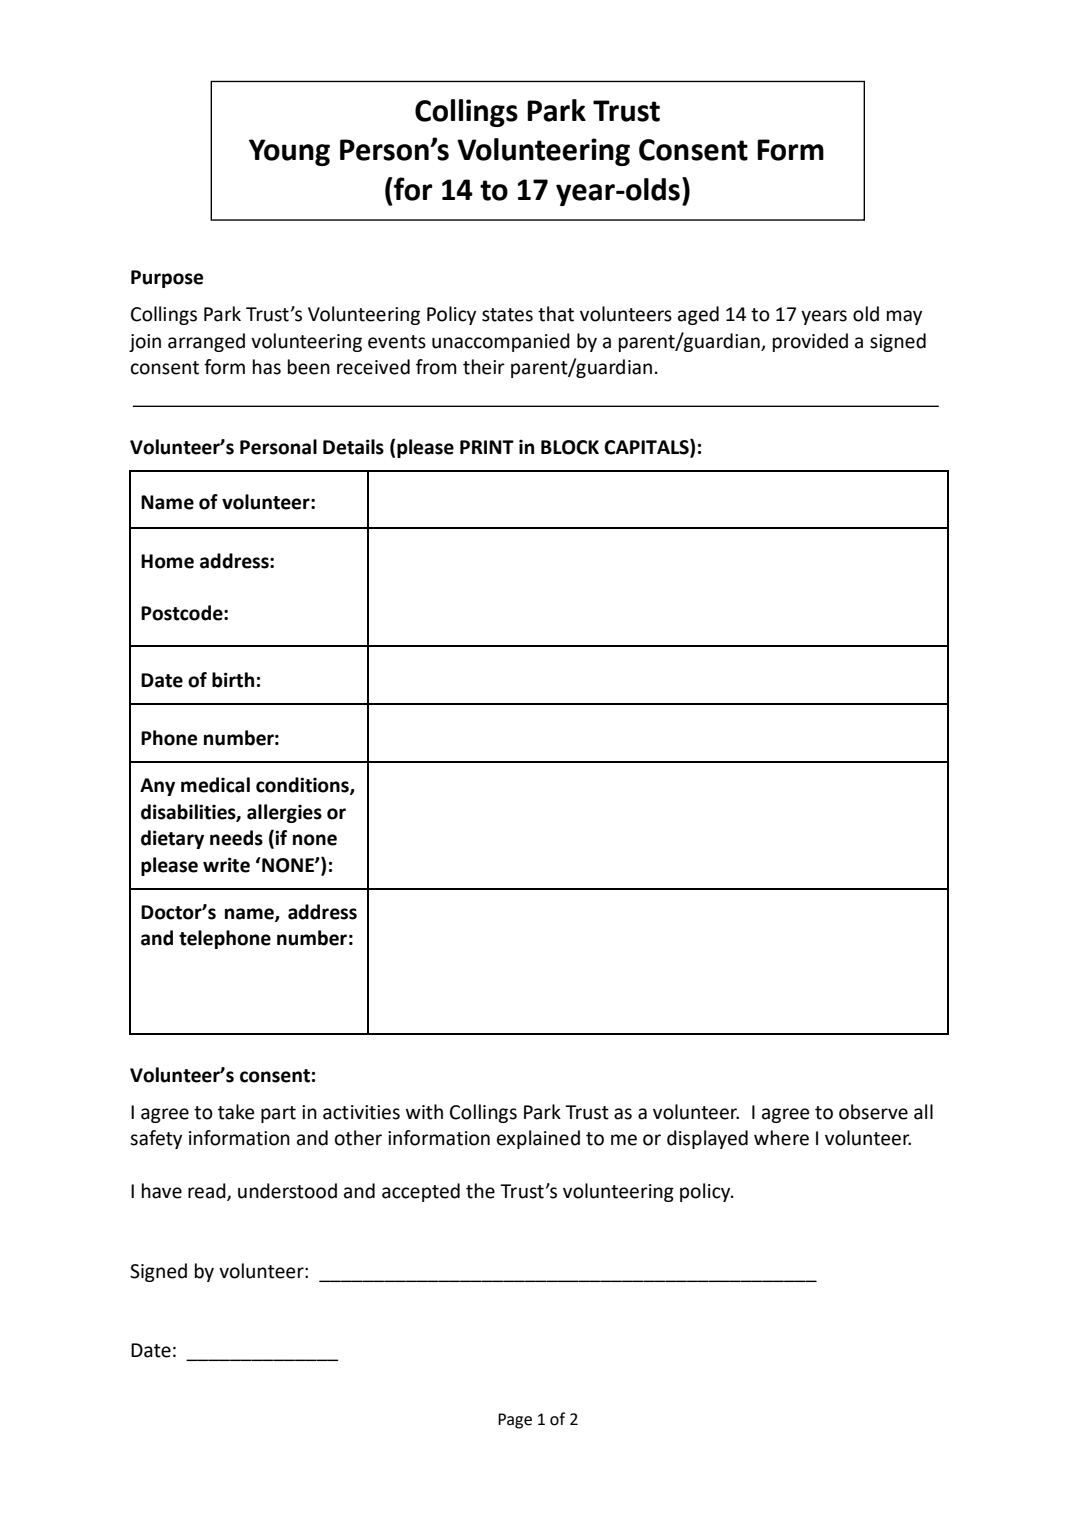 Image resolution: width=1075 pixels, height=1521 pixels. What do you see at coordinates (507, 315) in the page?
I see `states` at bounding box center [507, 315].
